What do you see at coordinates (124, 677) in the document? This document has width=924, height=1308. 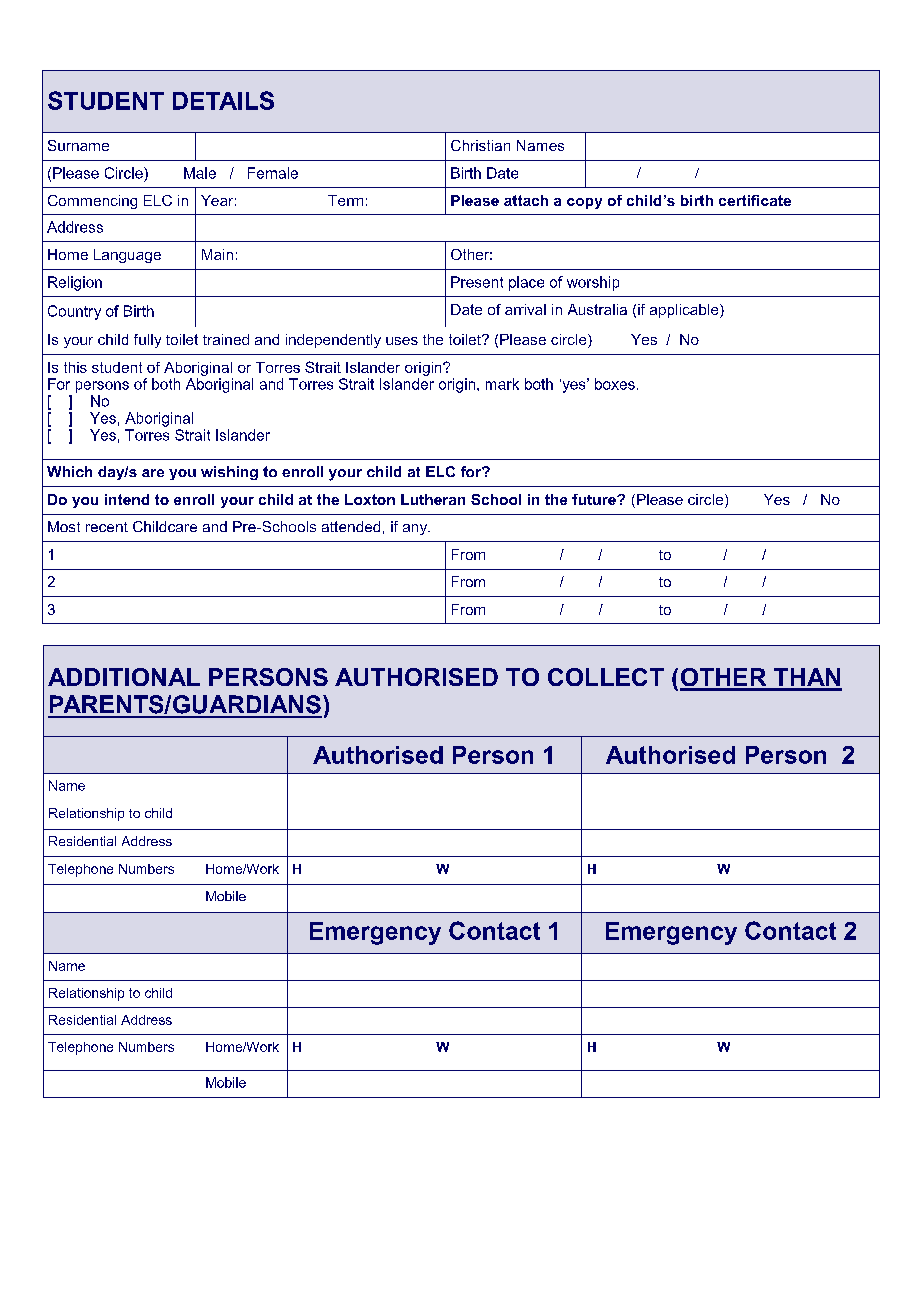 I see `ADDITIONAL` at bounding box center [124, 677].
